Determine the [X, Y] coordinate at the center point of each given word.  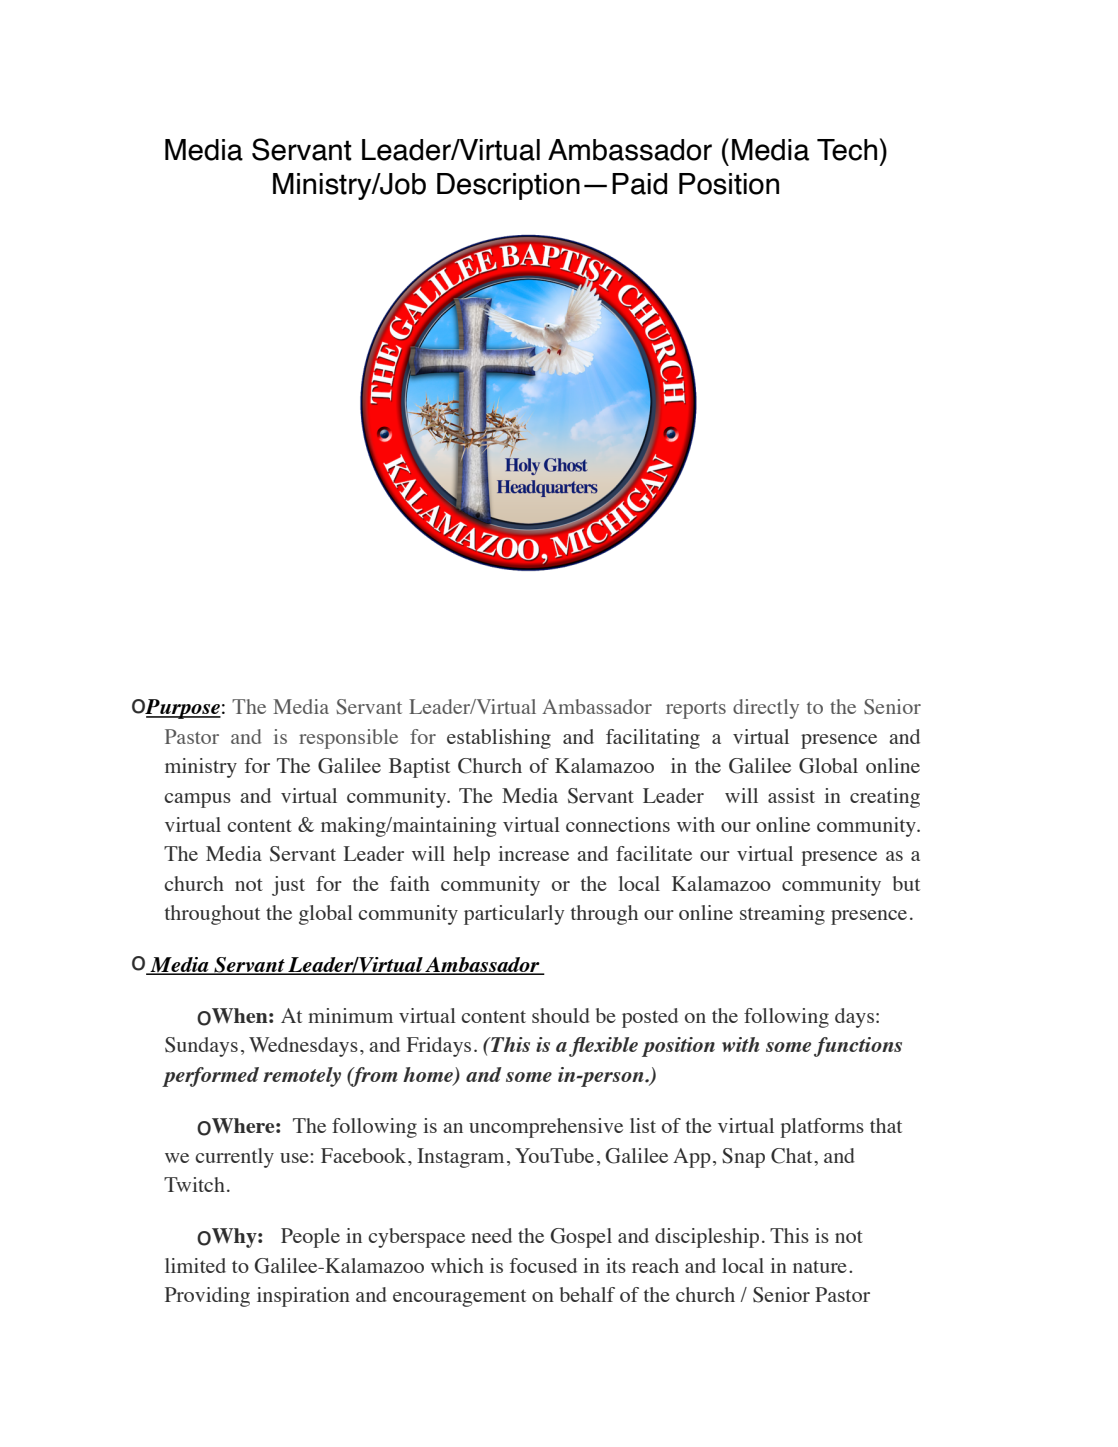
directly [766, 709]
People [310, 1238]
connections [618, 824]
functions [858, 1047]
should [561, 1015]
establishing [499, 739]
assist [791, 795]
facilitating [653, 739]
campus [197, 800]
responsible [348, 739]
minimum [350, 1015]
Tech [847, 150]
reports [696, 710]
